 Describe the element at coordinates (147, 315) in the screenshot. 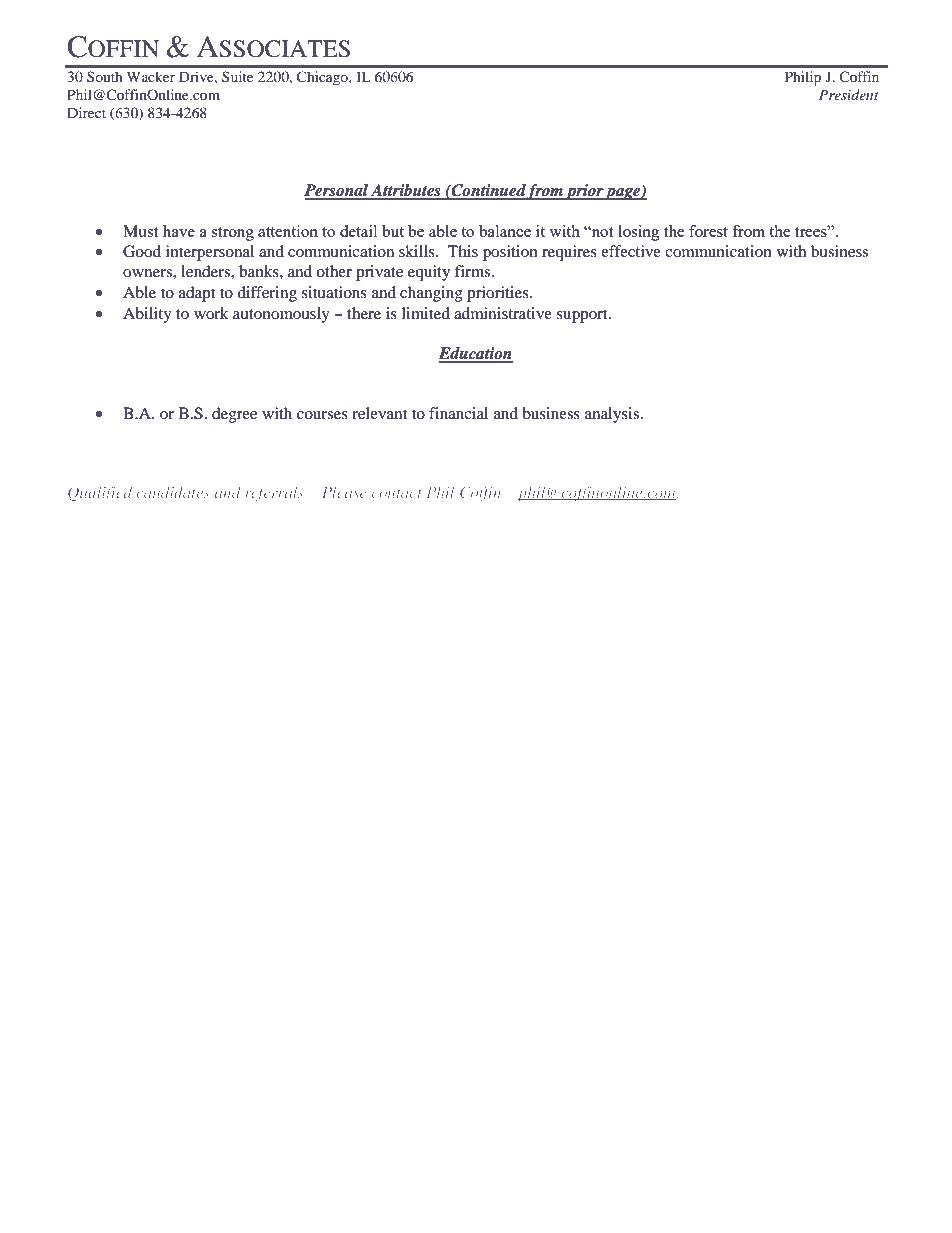

I see `Ability` at that location.
